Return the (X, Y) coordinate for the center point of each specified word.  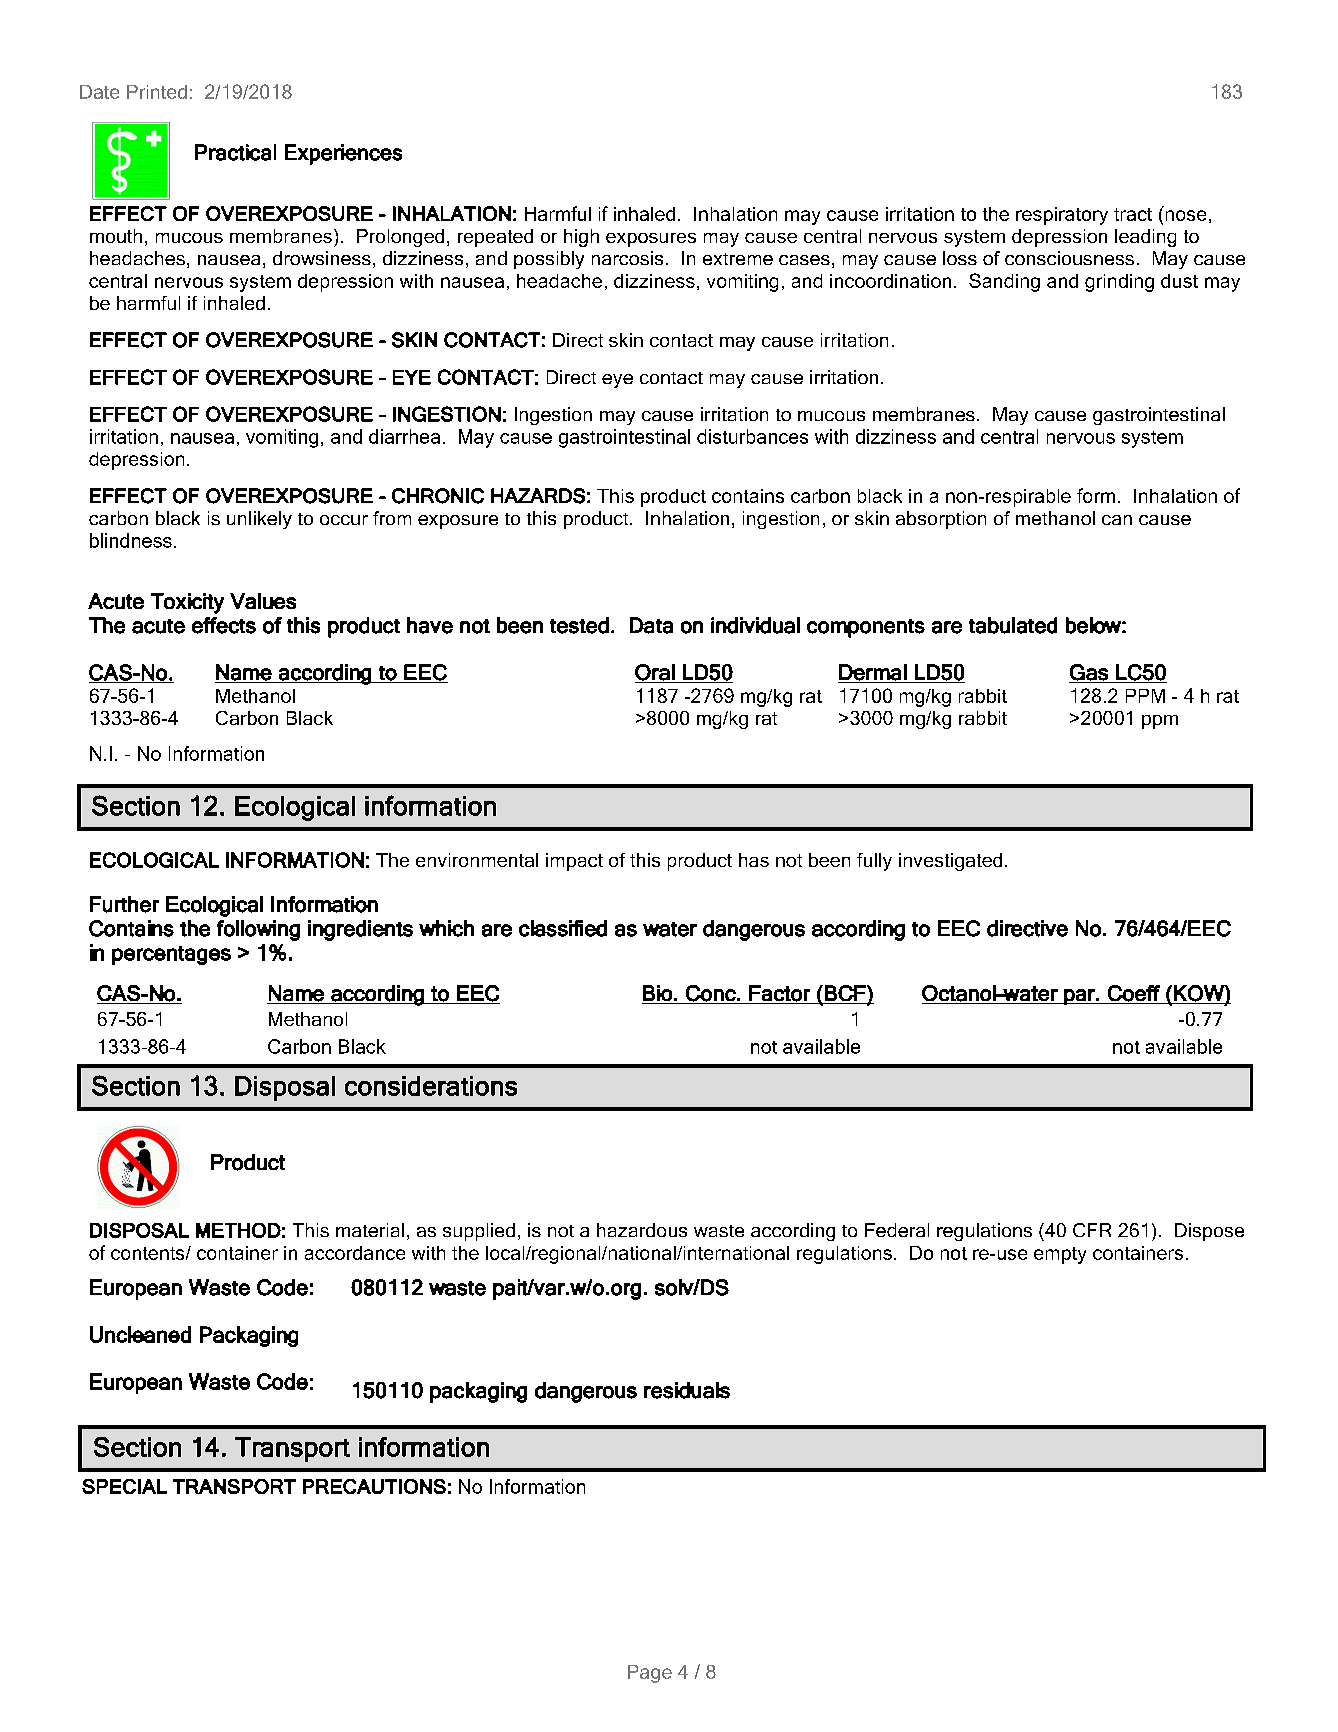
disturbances (752, 436)
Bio (657, 993)
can (1117, 520)
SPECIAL (124, 1486)
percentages (171, 955)
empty (1060, 1255)
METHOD (238, 1230)
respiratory (1062, 216)
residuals (687, 1390)
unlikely (259, 520)
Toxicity (187, 603)
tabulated (1013, 625)
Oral (656, 673)
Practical (235, 152)
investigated (950, 862)
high (581, 238)
